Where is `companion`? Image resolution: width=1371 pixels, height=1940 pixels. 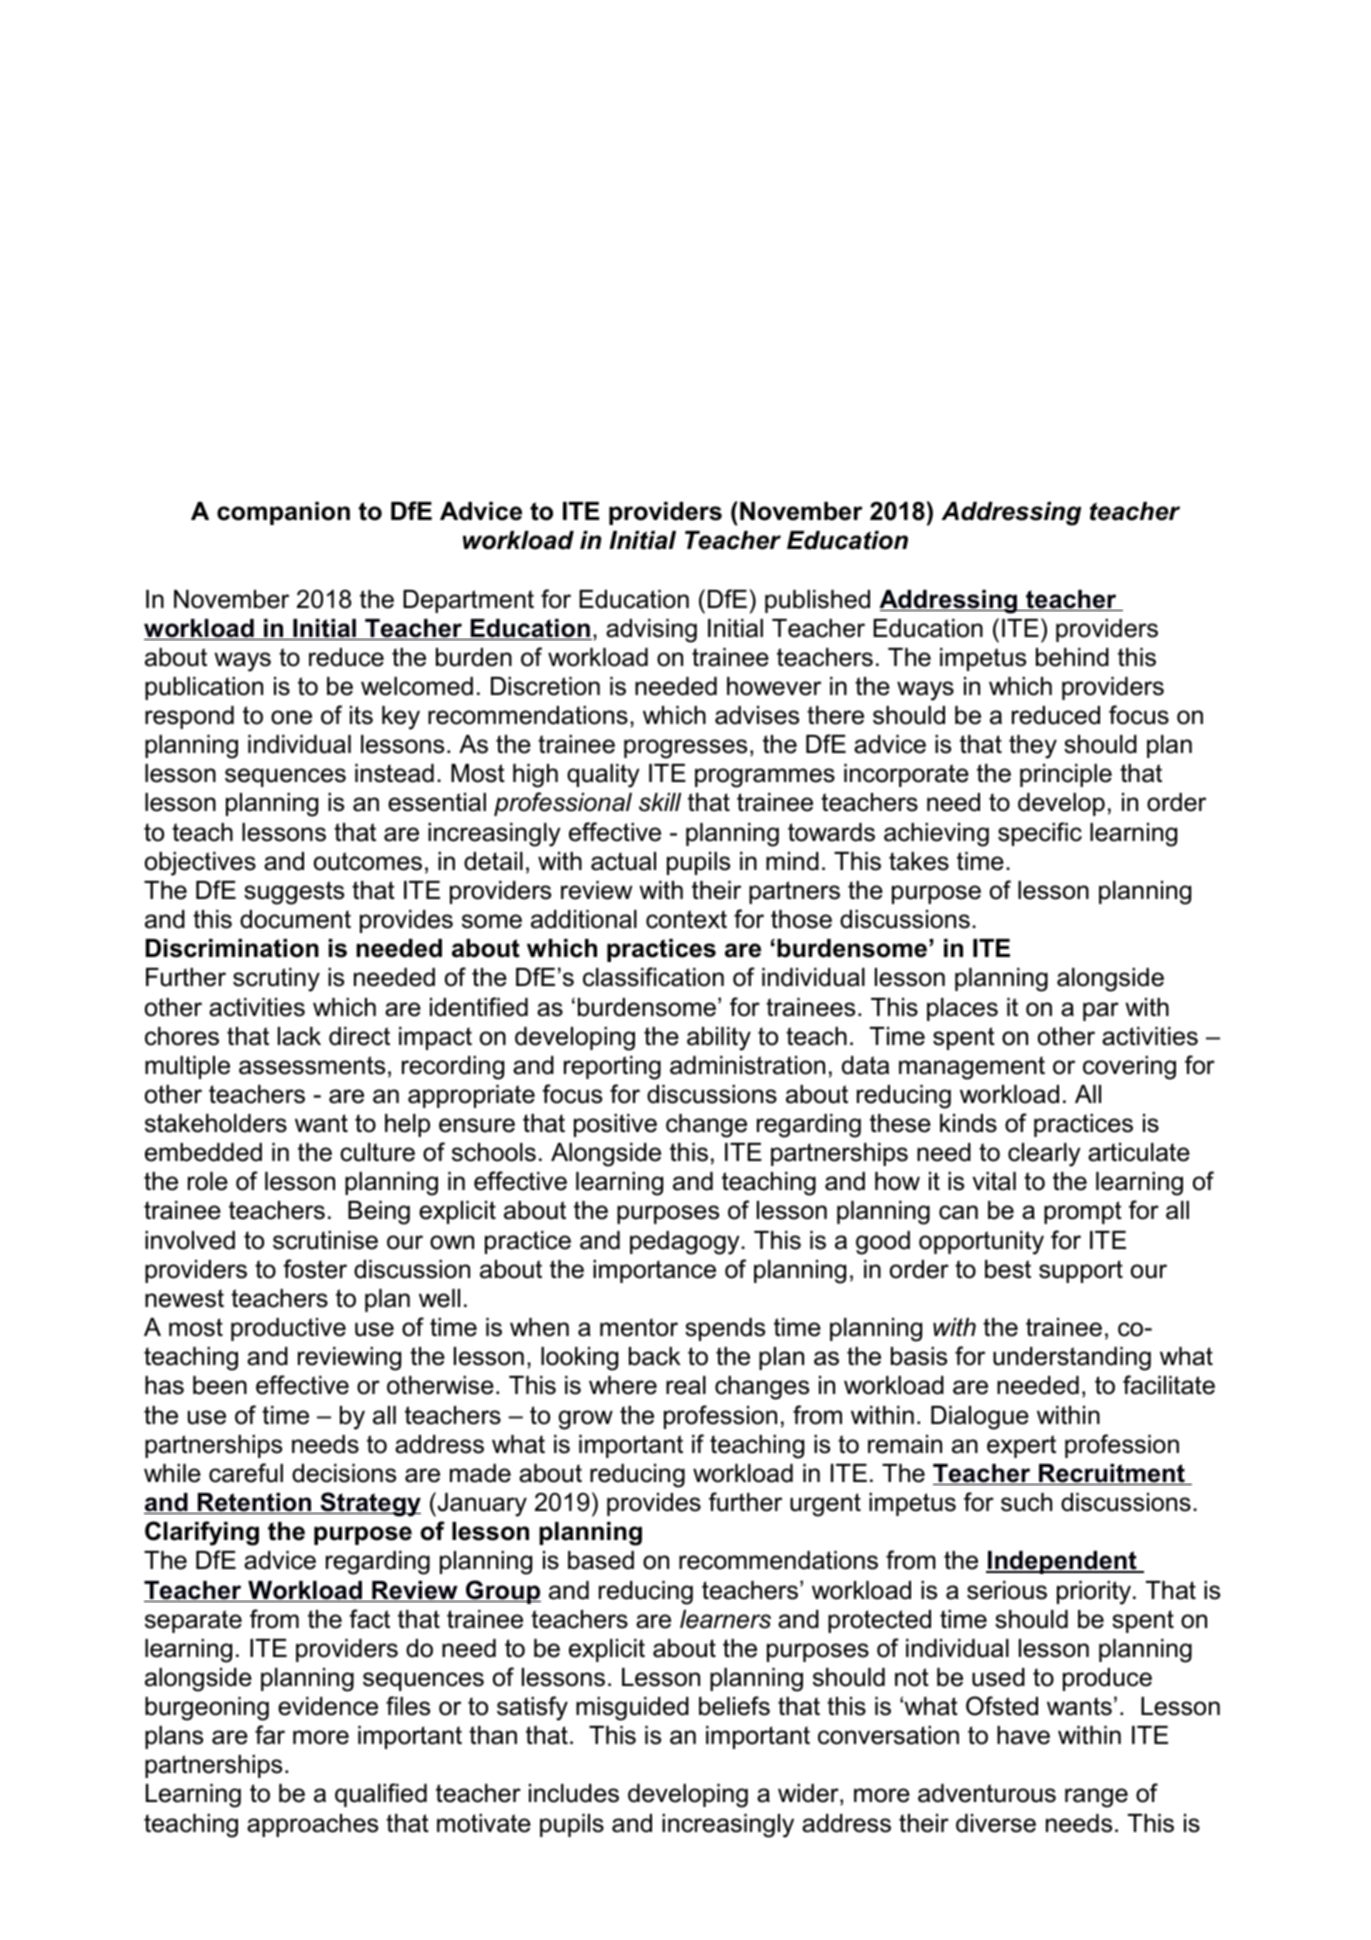 companion is located at coordinates (283, 513).
